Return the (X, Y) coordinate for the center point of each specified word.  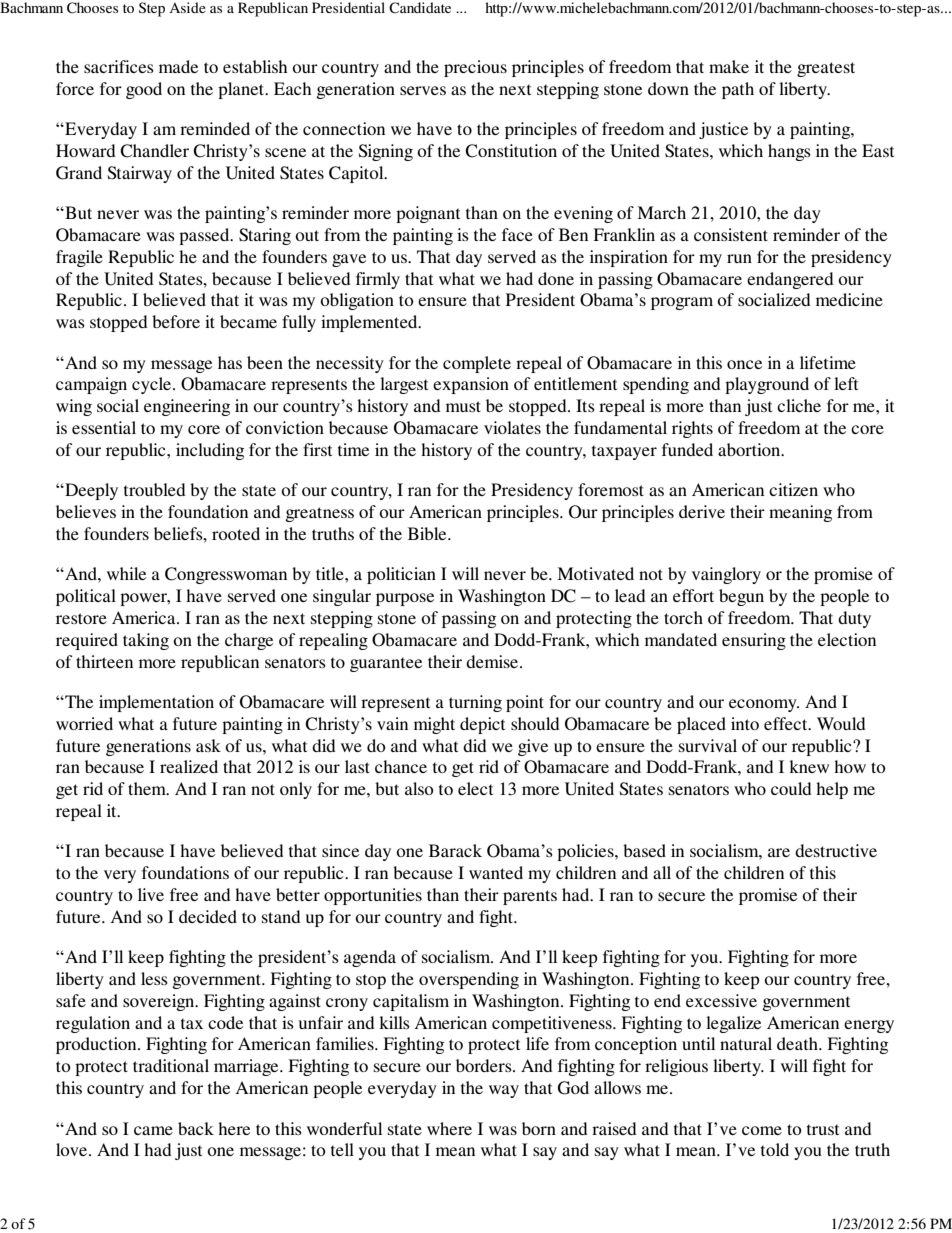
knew (809, 766)
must (463, 406)
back (196, 1128)
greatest (826, 69)
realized (189, 766)
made (178, 66)
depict (482, 725)
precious (475, 68)
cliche (799, 405)
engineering (187, 407)
